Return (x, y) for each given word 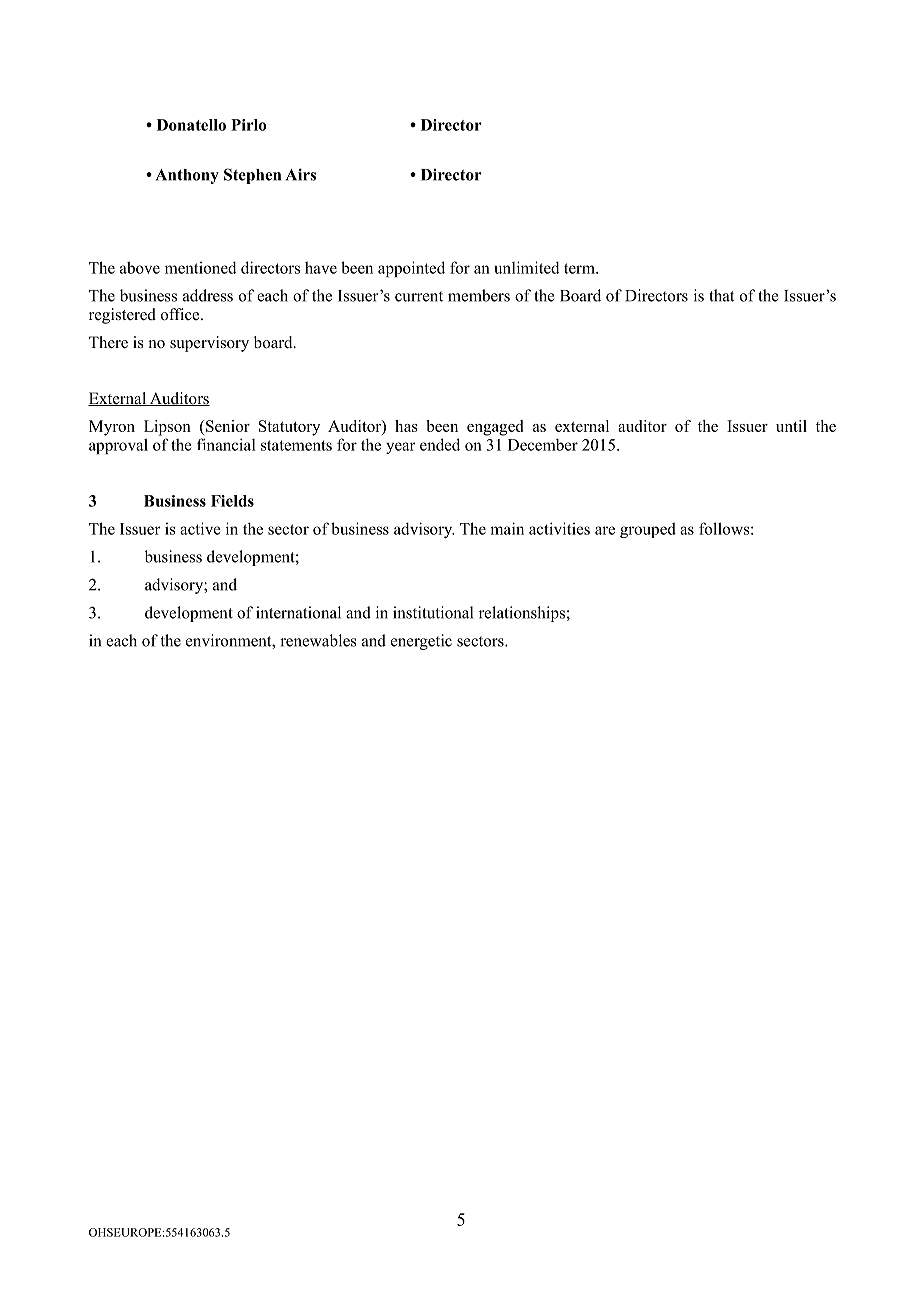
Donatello (191, 125)
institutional (433, 612)
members (479, 295)
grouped (648, 530)
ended (440, 444)
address (208, 295)
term (580, 268)
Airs (301, 174)
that (721, 295)
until (791, 426)
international (298, 612)
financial (226, 444)
